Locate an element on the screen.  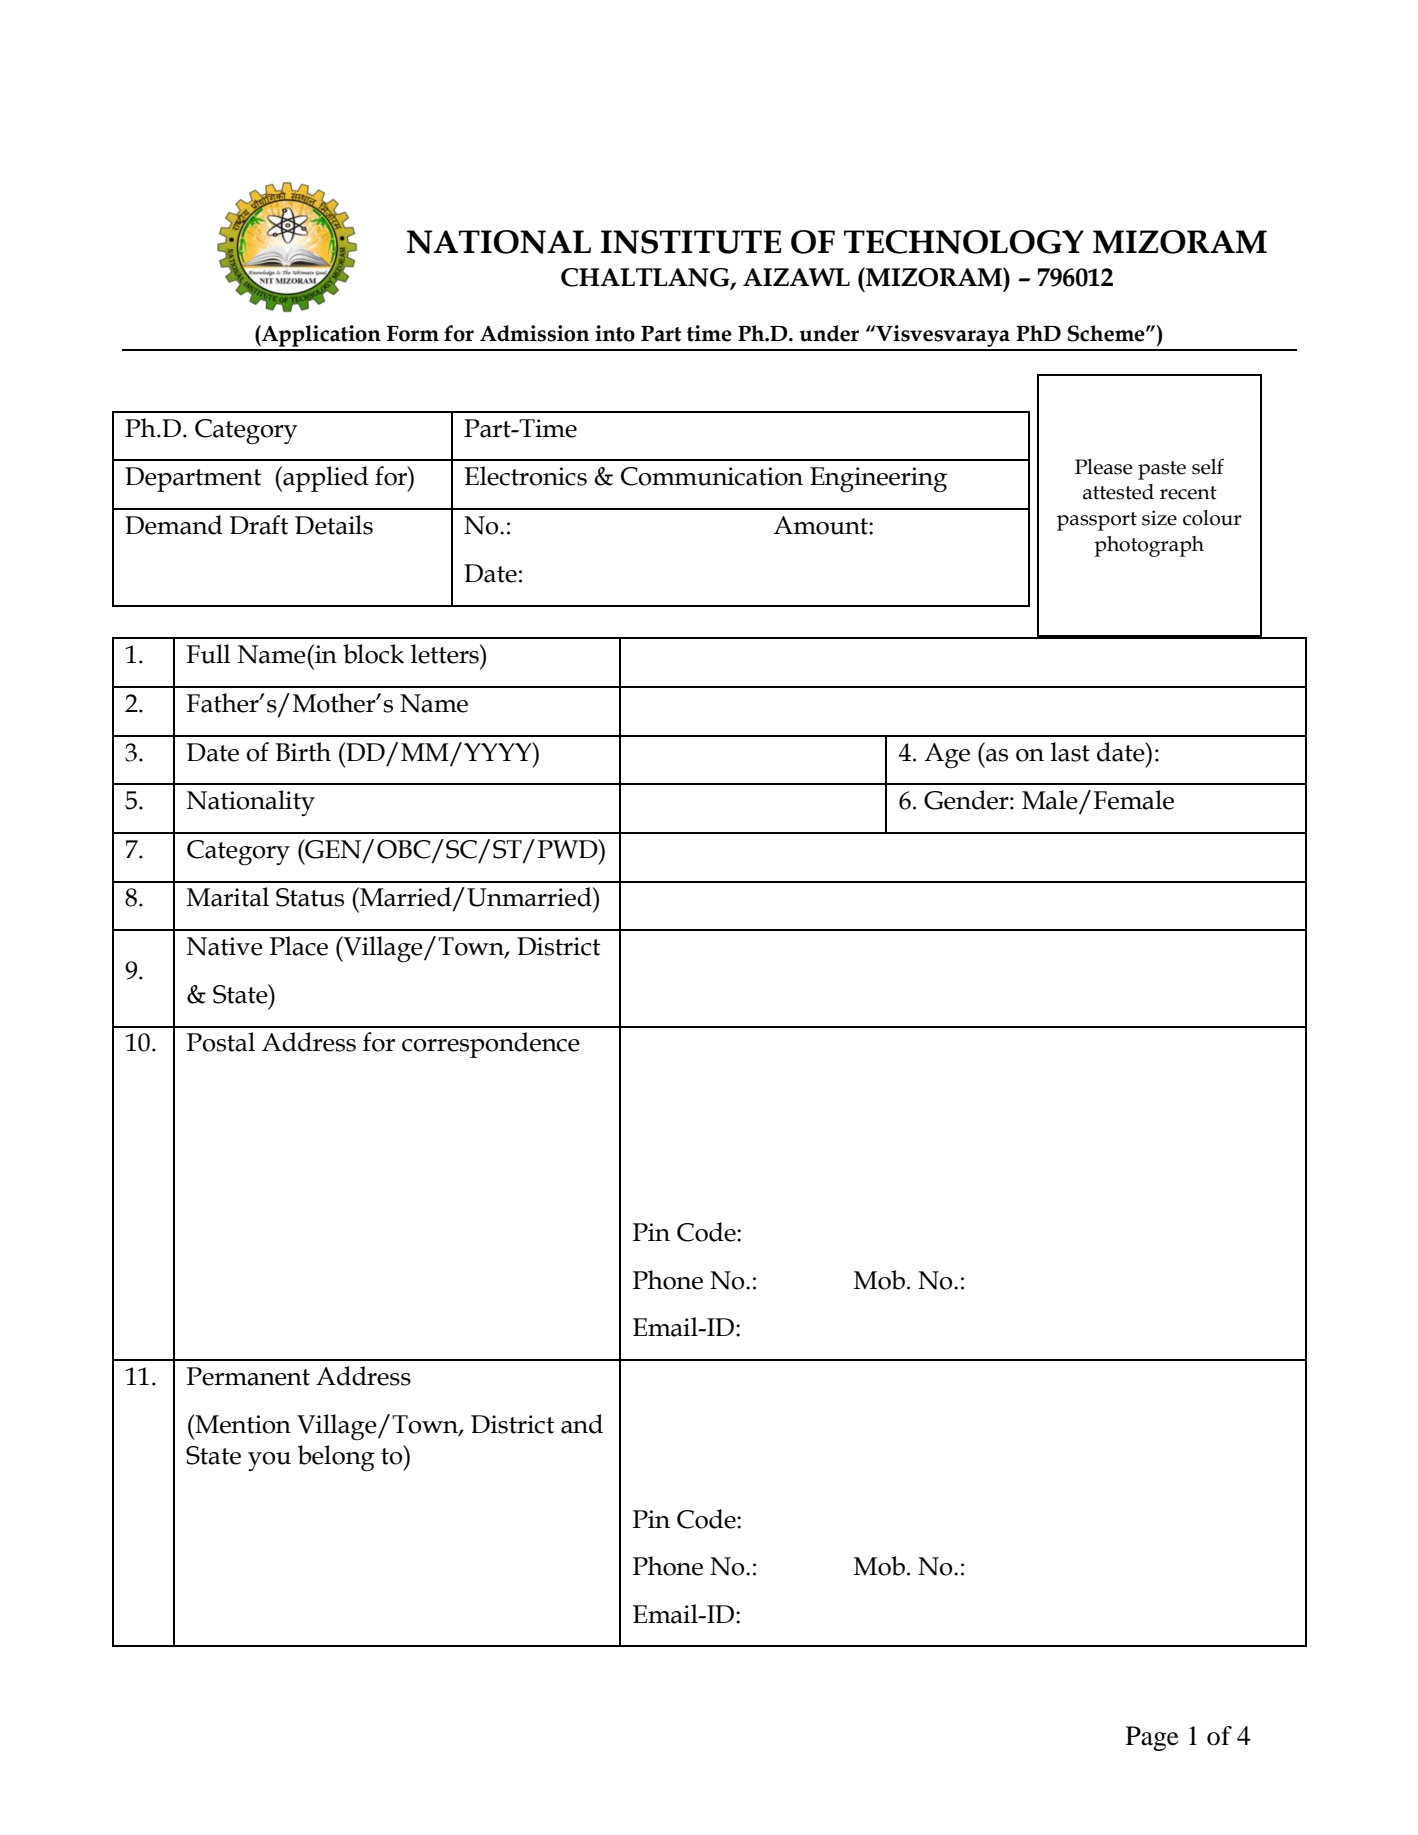
passport is located at coordinates (1097, 521).
